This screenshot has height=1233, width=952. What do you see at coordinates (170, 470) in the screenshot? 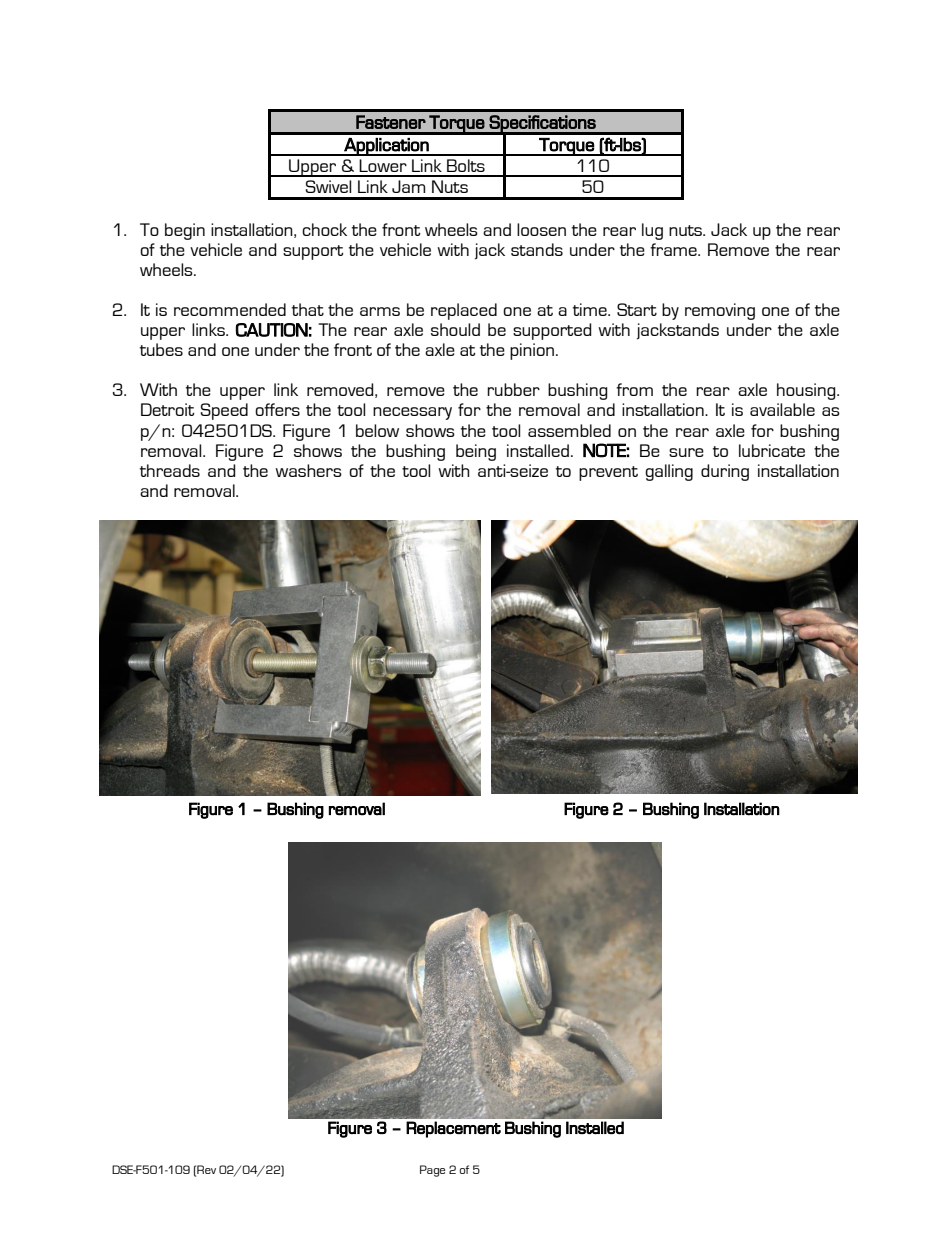
I see `threads` at bounding box center [170, 470].
